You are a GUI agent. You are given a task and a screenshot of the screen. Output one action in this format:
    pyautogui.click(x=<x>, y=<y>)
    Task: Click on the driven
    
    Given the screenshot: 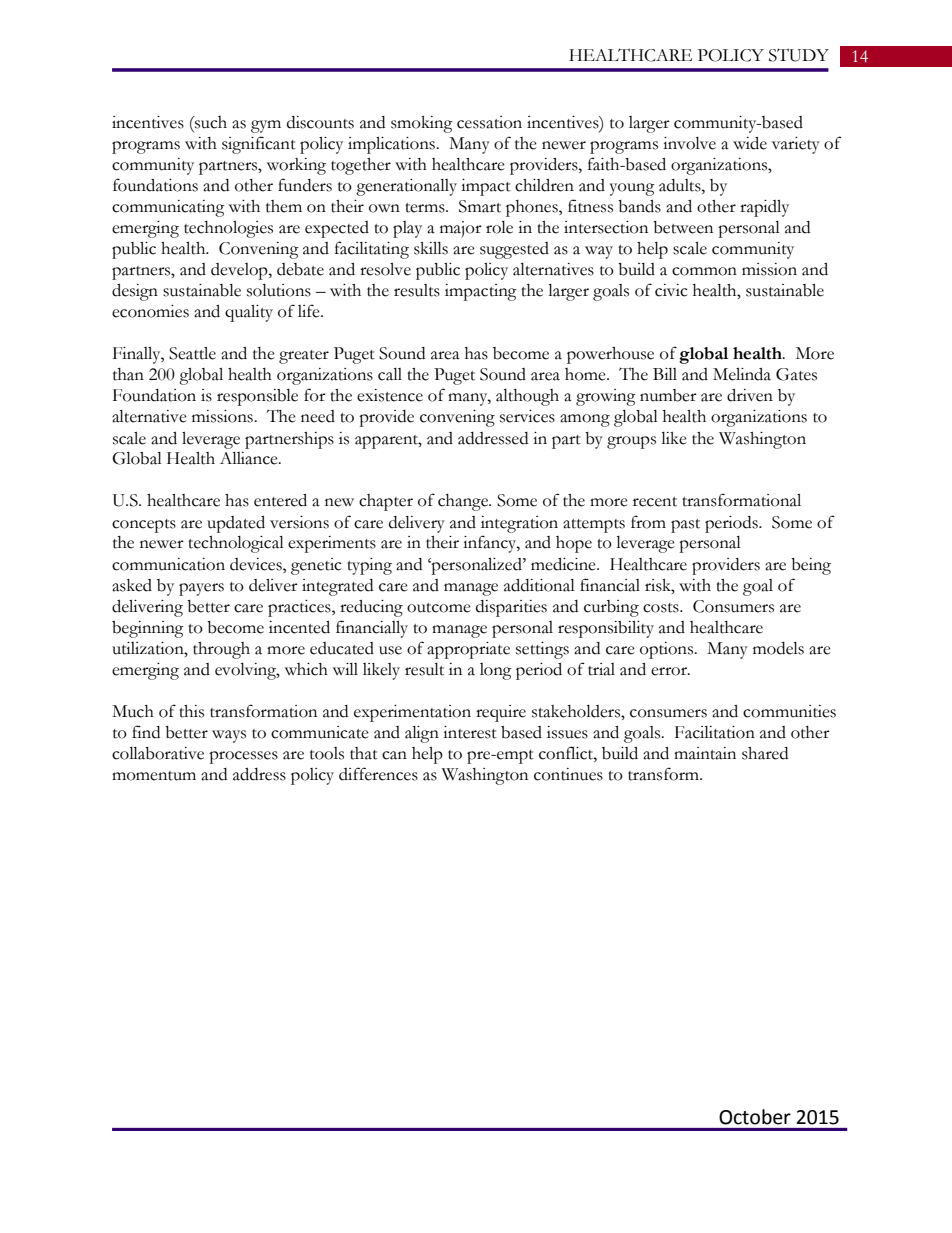 What is the action you would take?
    pyautogui.click(x=750, y=395)
